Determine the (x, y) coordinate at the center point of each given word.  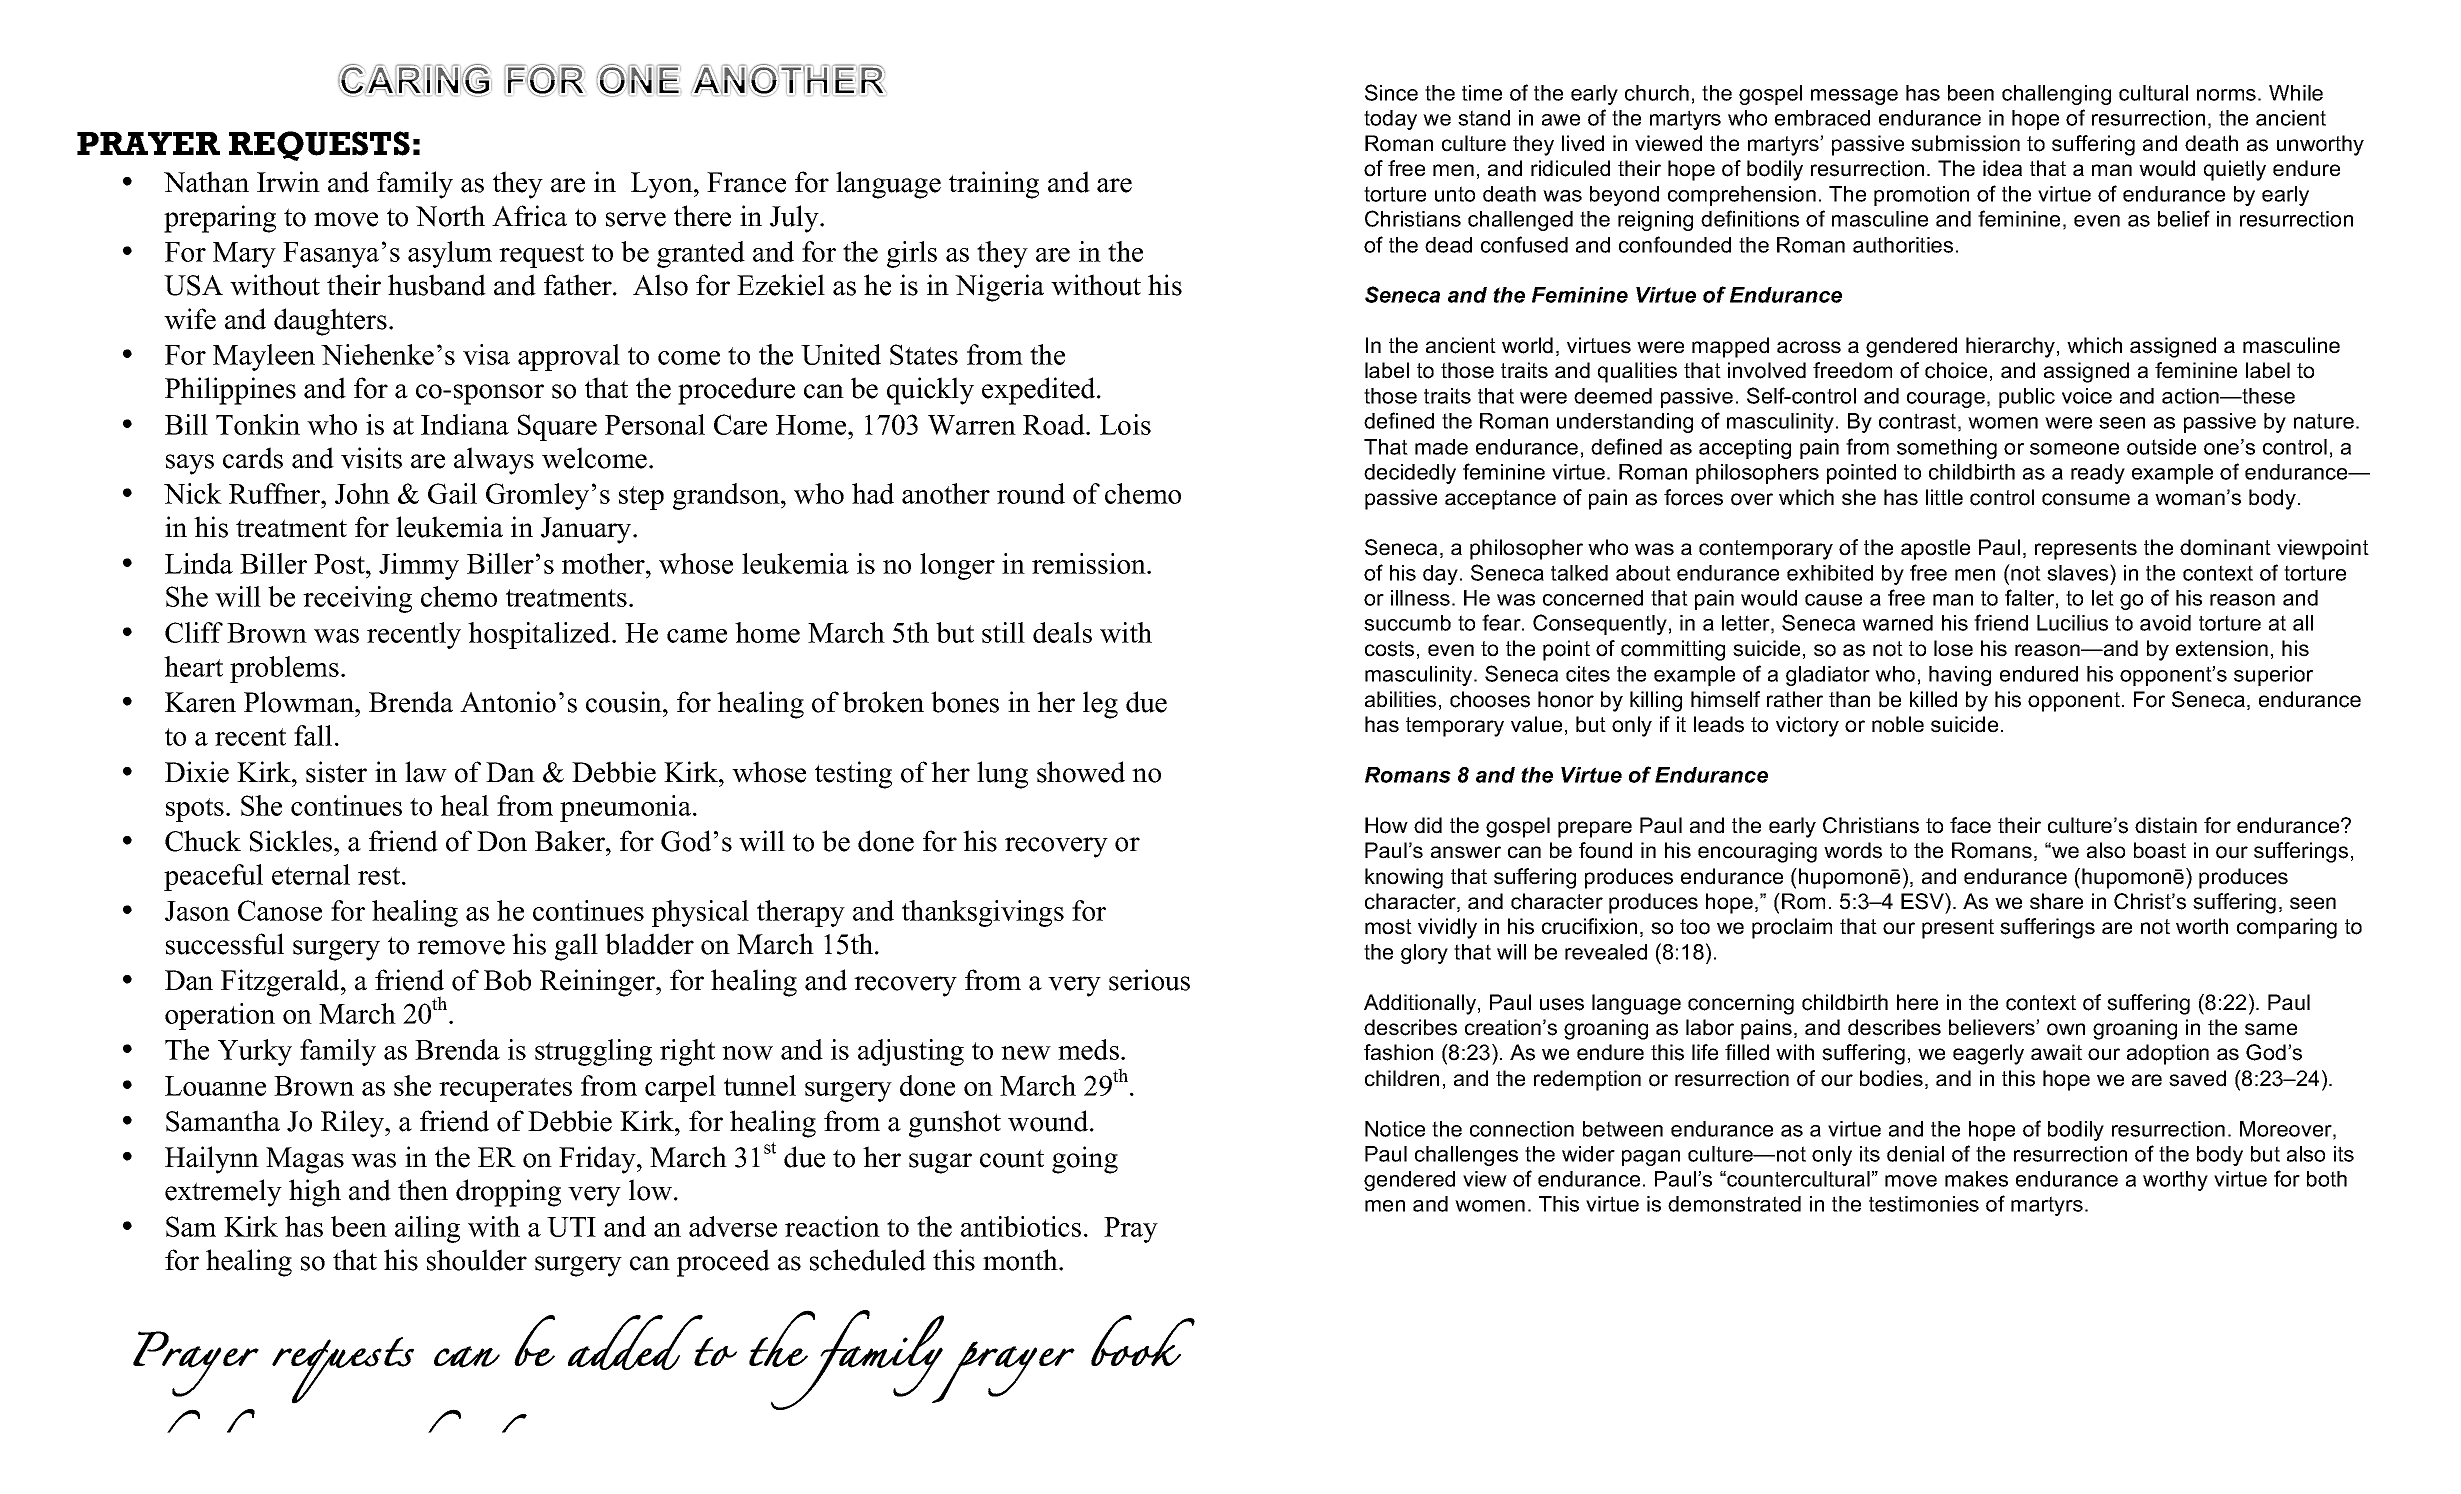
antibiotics (1021, 1226)
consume (2086, 499)
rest (380, 876)
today (1390, 120)
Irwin (288, 182)
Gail (452, 493)
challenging (2056, 95)
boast (2160, 850)
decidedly (1410, 474)
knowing (1404, 878)
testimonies (1924, 1204)
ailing (427, 1229)
